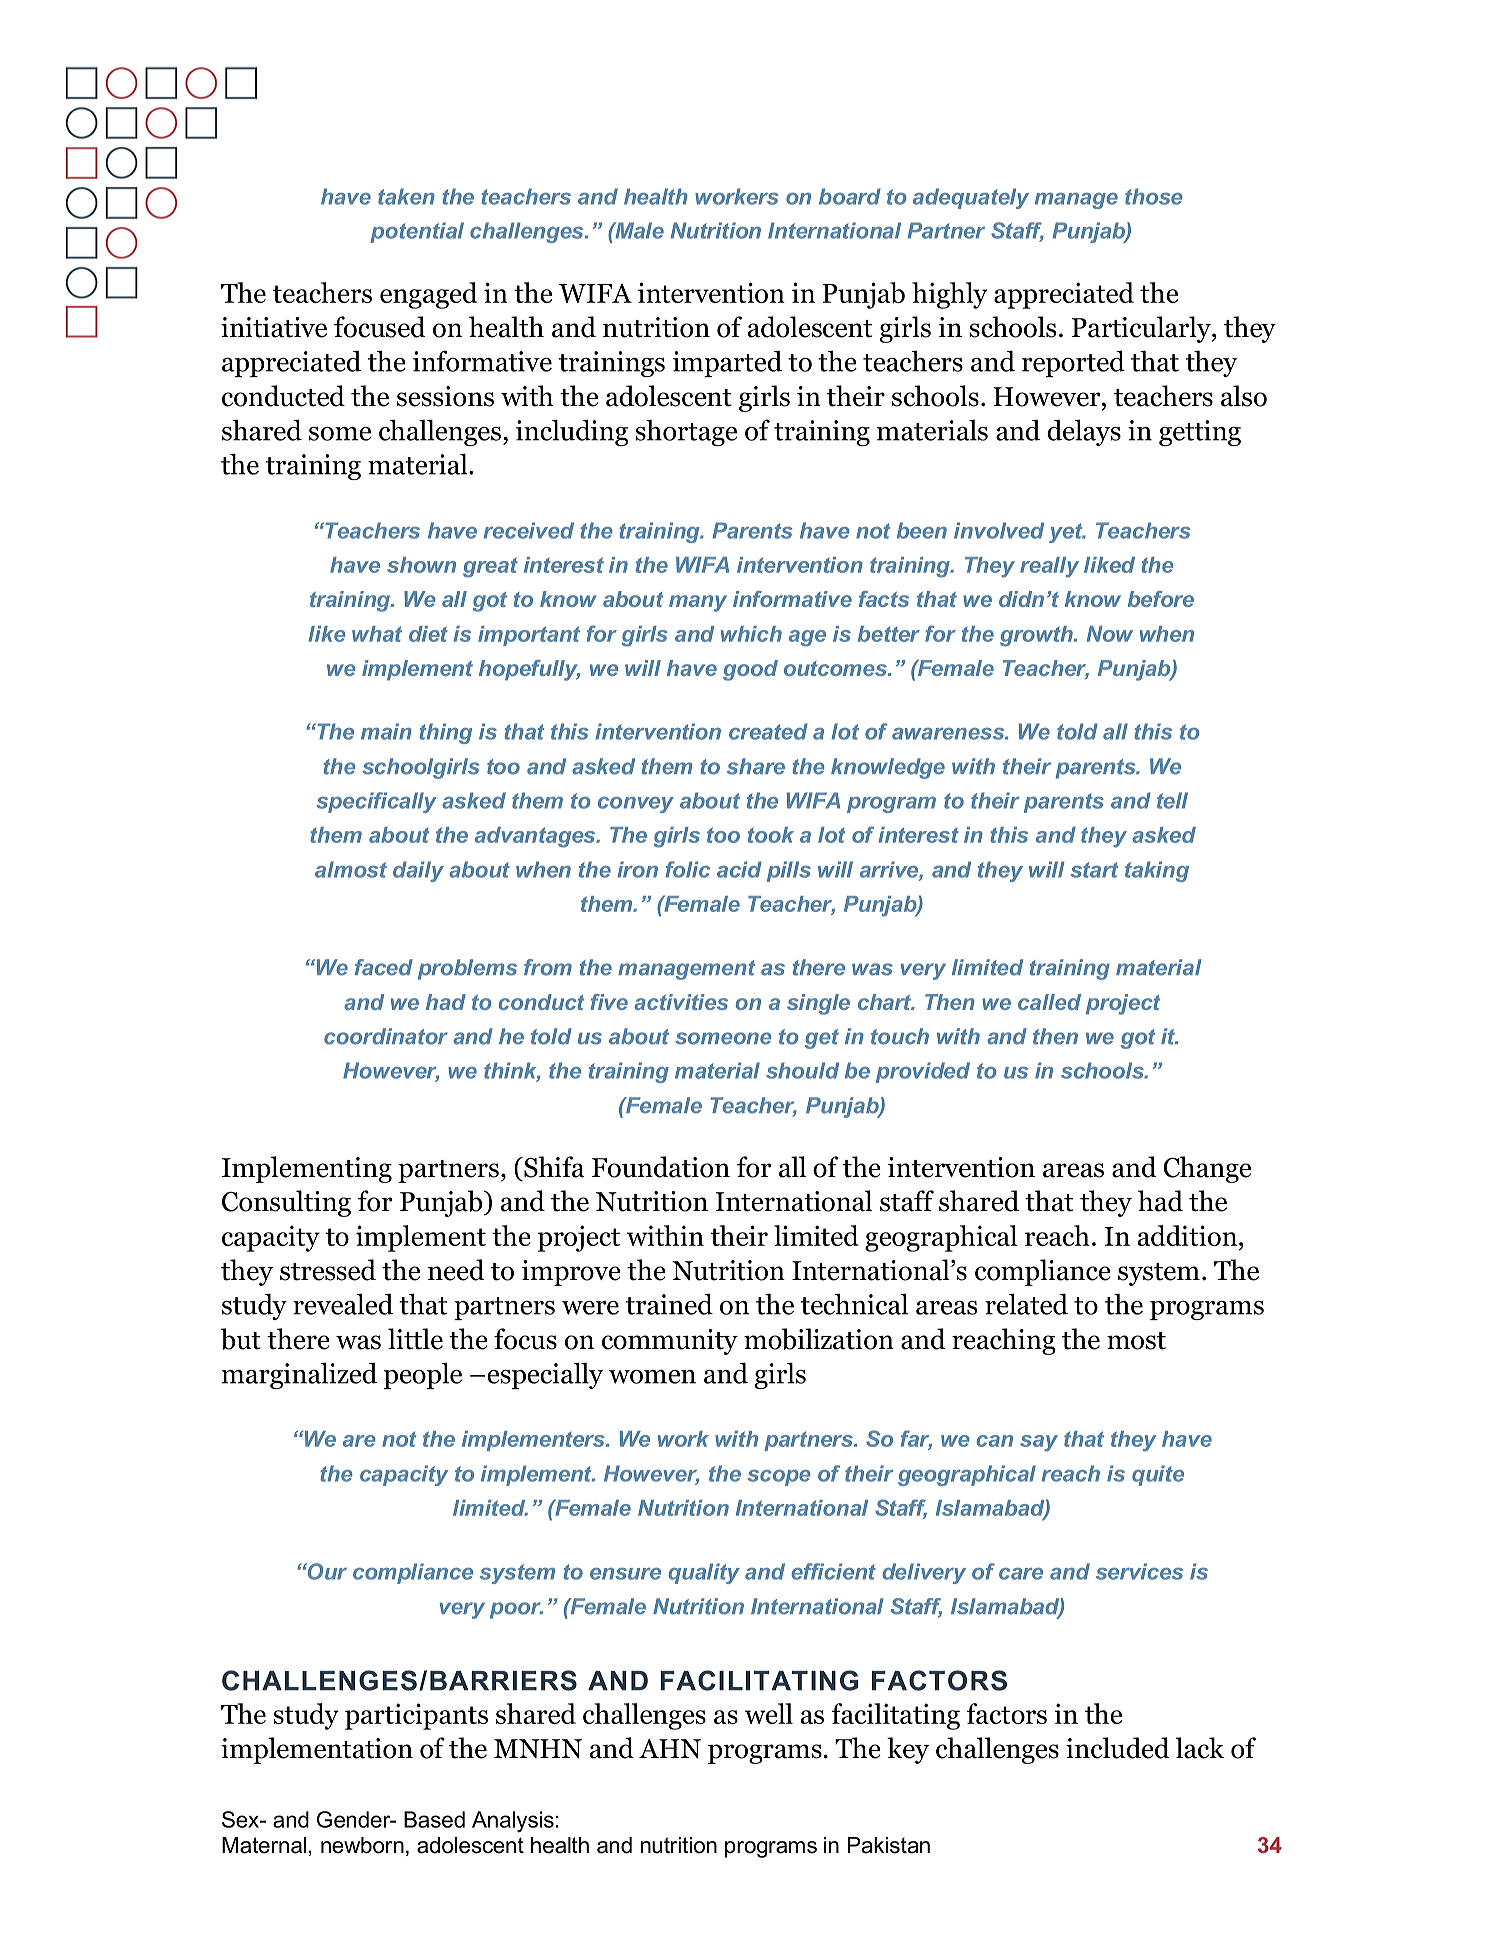  I want to click on those, so click(1154, 196).
